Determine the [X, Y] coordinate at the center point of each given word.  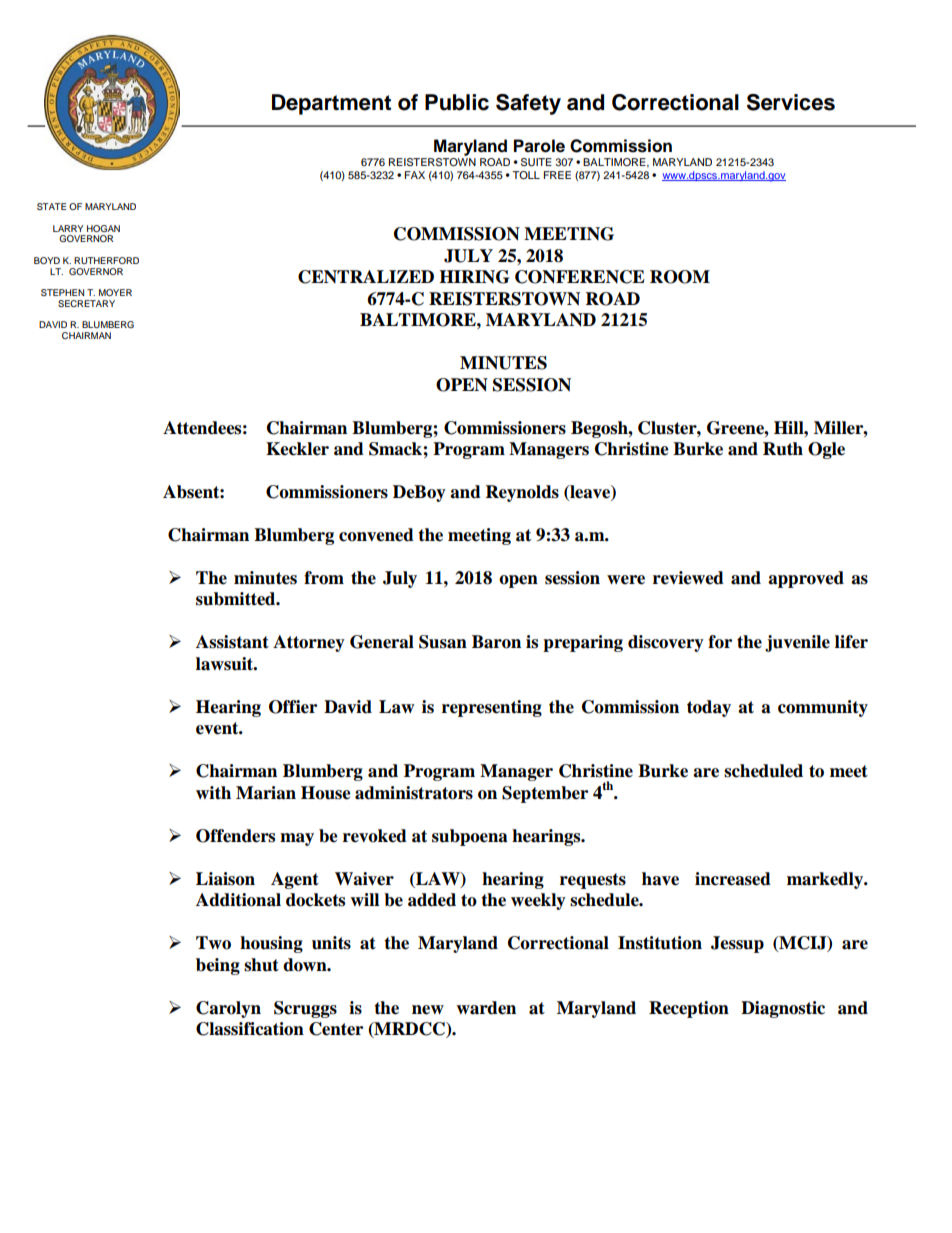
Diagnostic [783, 1009]
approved [806, 579]
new [428, 1010]
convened [376, 535]
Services [791, 102]
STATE [51, 206]
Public [457, 102]
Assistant [232, 642]
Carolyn [228, 1009]
